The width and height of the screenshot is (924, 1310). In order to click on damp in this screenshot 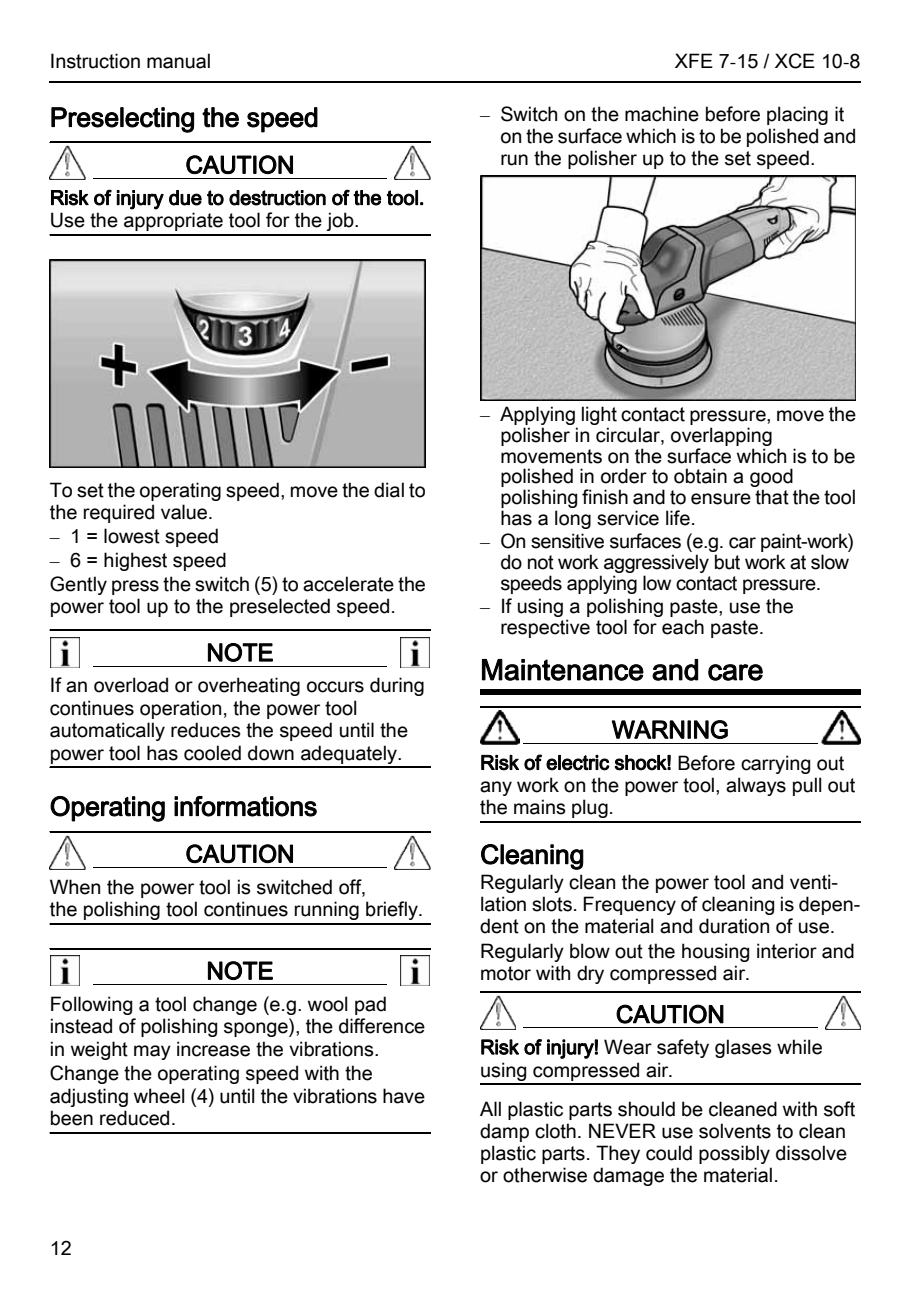, I will do `click(504, 1132)`.
